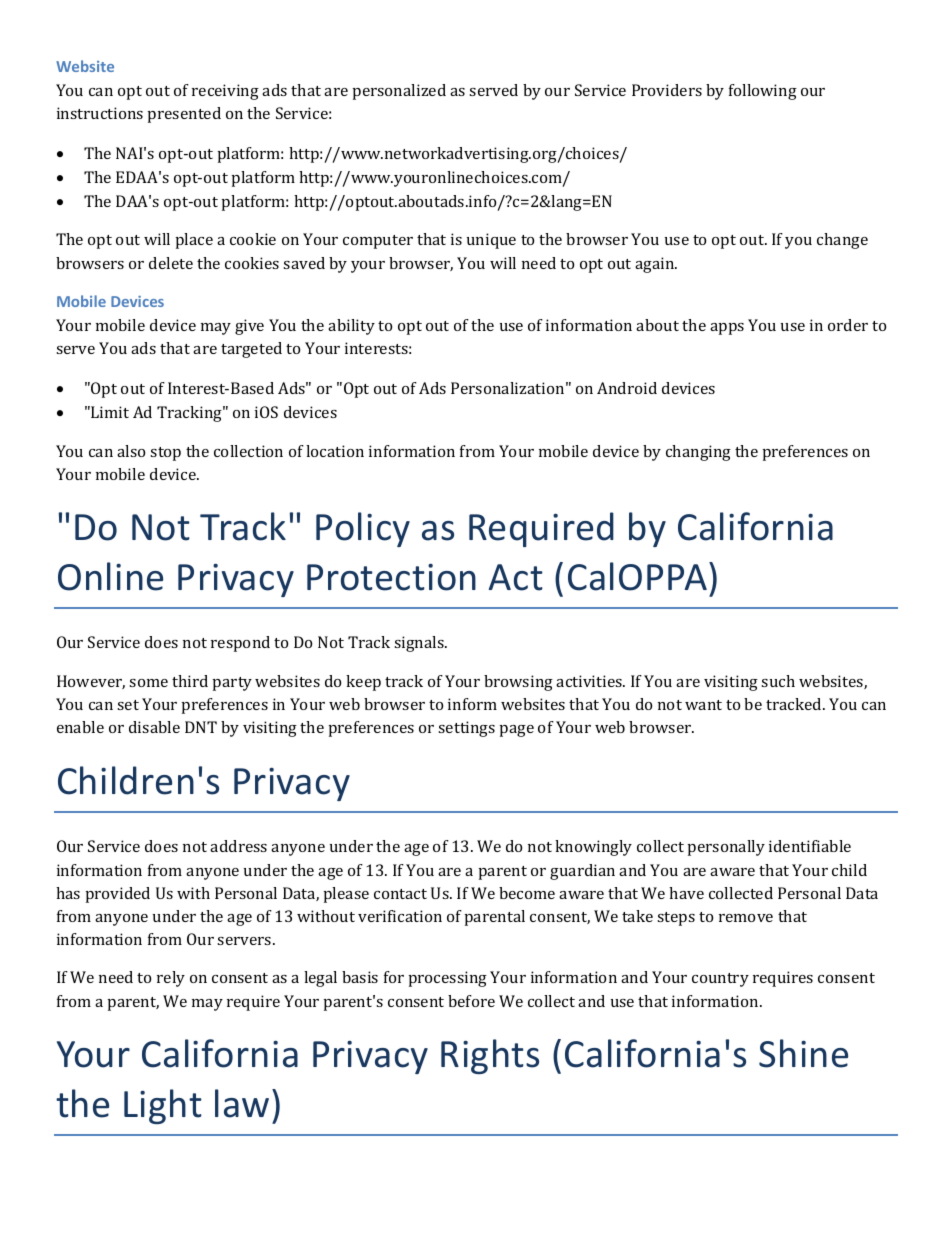 The width and height of the document is (952, 1233). What do you see at coordinates (391, 577) in the document?
I see `Protection` at bounding box center [391, 577].
